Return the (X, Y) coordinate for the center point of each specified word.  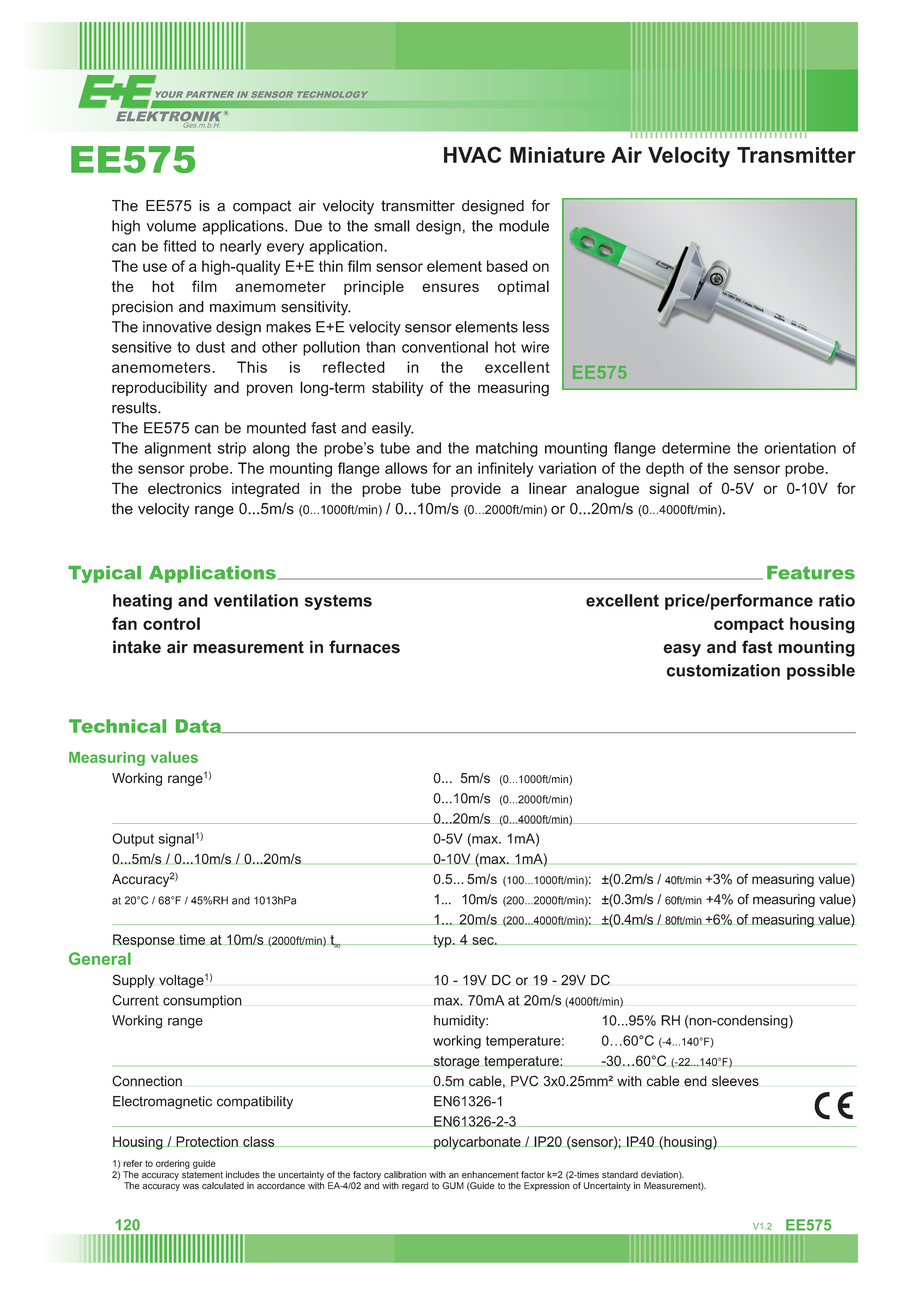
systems (338, 602)
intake (137, 647)
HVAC (472, 154)
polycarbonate (477, 1143)
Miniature (557, 155)
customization (723, 670)
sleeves (735, 1081)
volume (171, 226)
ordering (173, 1164)
